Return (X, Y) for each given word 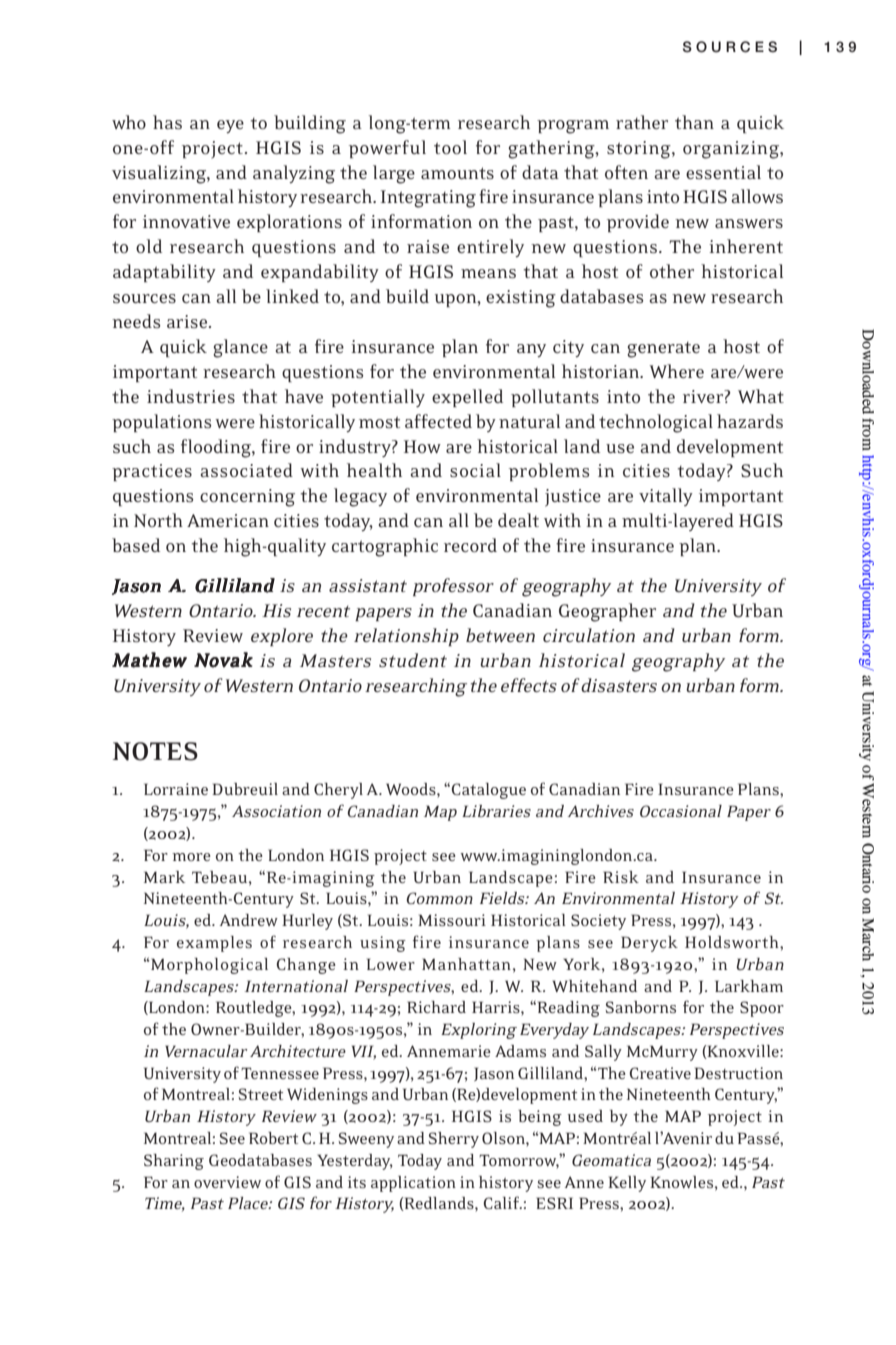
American (228, 520)
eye (230, 126)
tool (450, 147)
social (475, 470)
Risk (621, 877)
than (694, 122)
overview (227, 1182)
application (413, 1184)
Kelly (627, 1184)
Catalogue (487, 790)
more (191, 857)
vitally (666, 497)
